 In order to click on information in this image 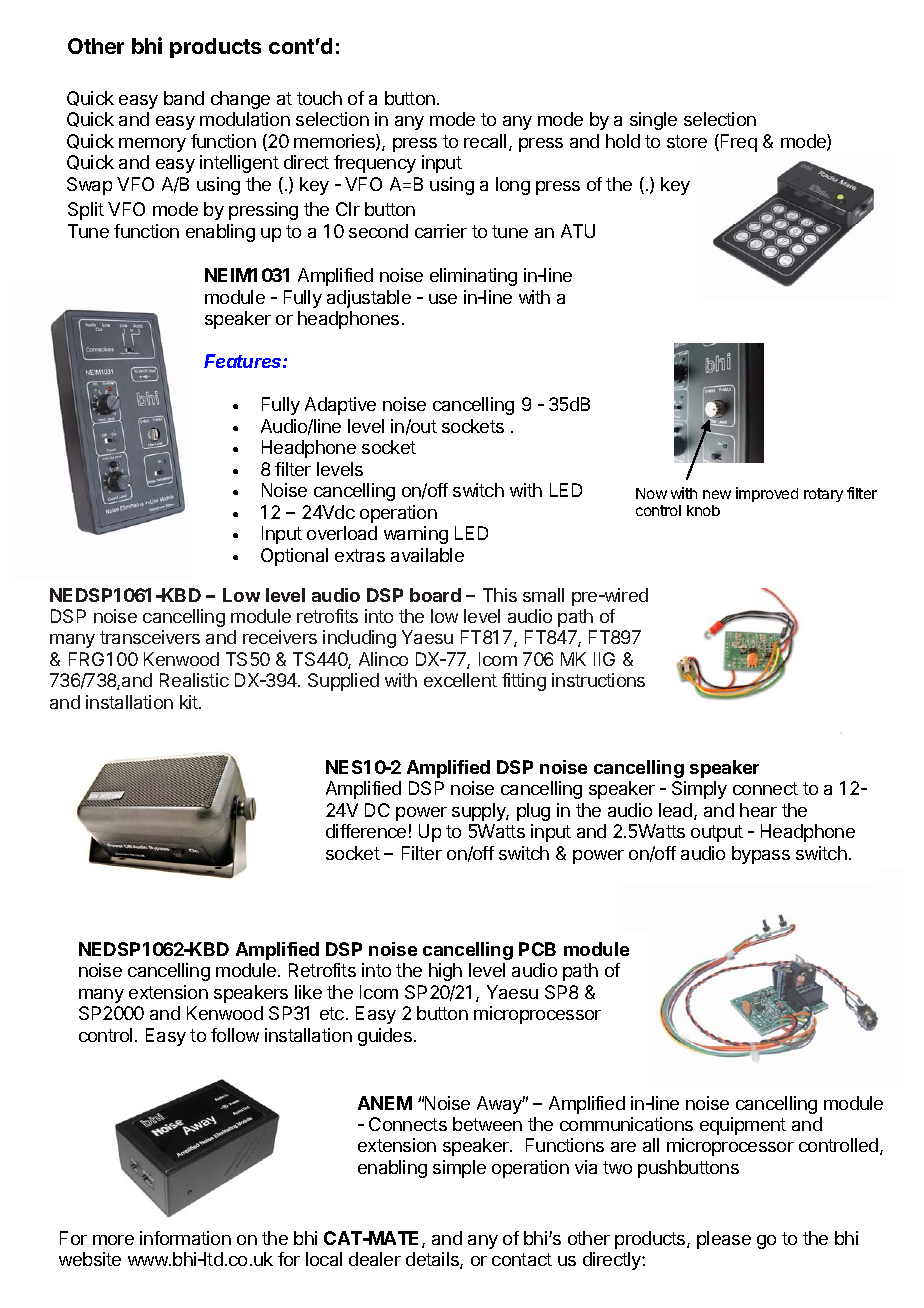, I will do `click(185, 1238)`.
